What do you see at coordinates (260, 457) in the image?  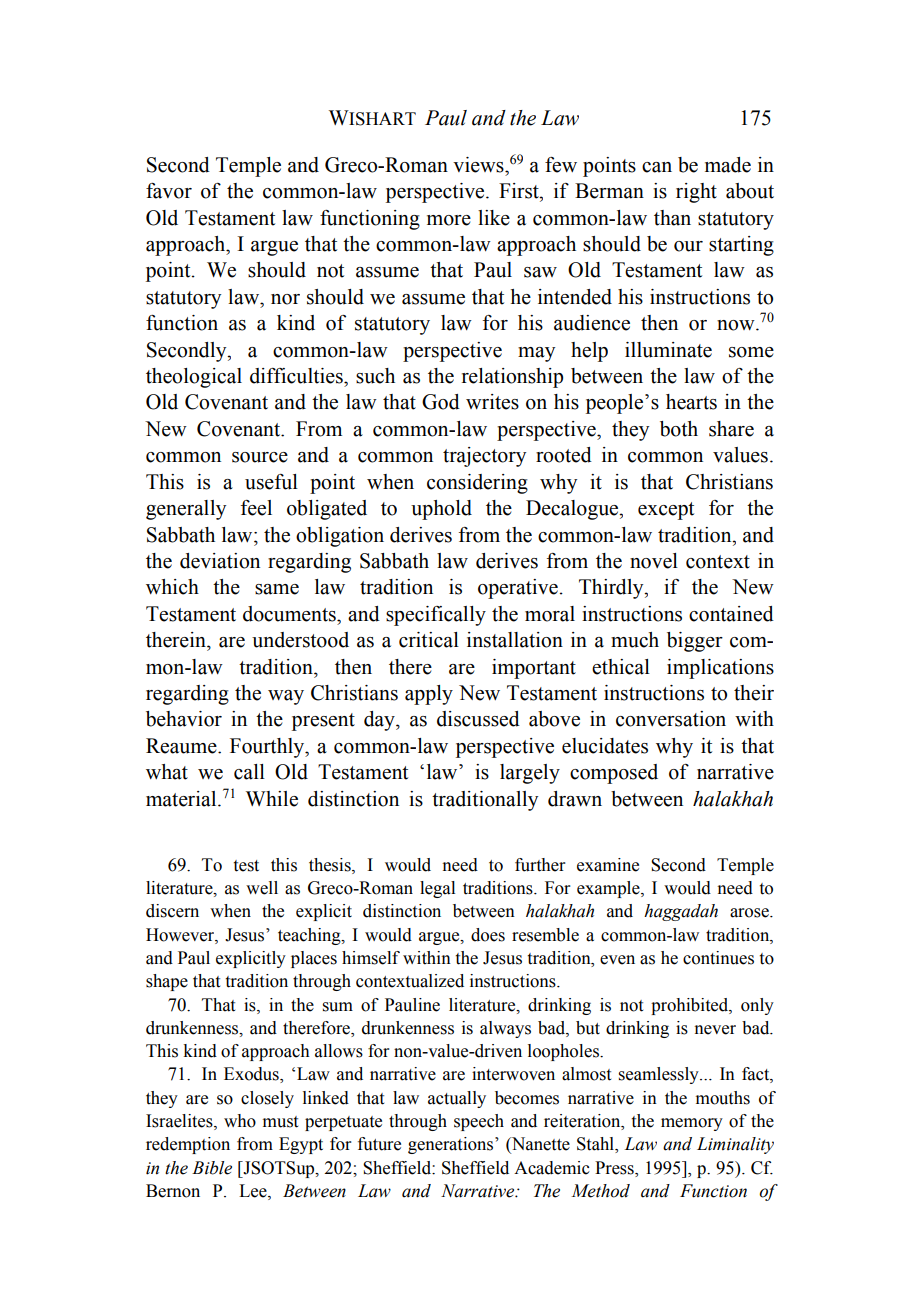 I see `source` at bounding box center [260, 457].
